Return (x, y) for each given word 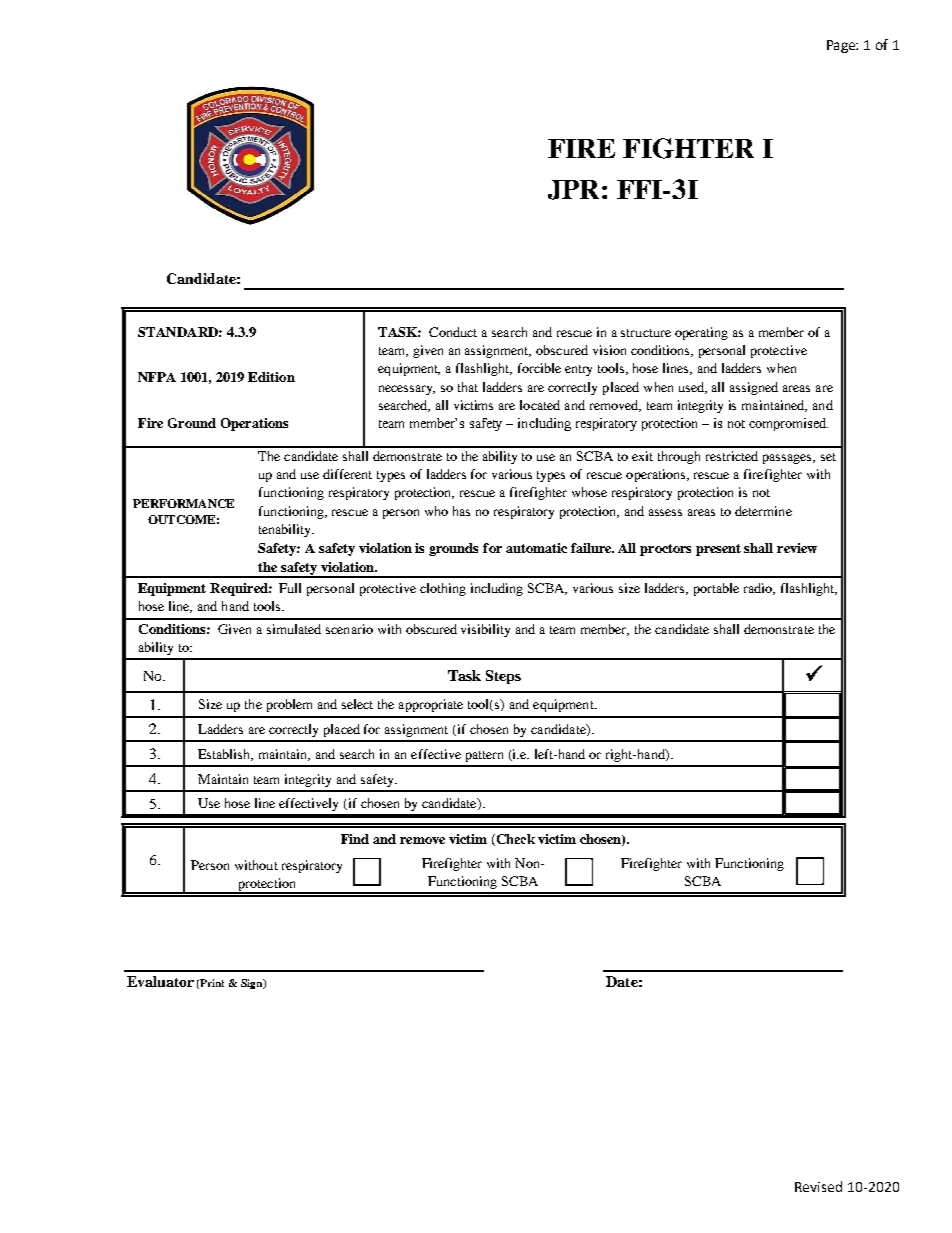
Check (514, 840)
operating (701, 333)
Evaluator (160, 981)
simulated (294, 629)
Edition (271, 377)
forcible (539, 368)
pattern (484, 756)
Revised (818, 1186)
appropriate (431, 705)
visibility (485, 630)
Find (355, 839)
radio (759, 589)
